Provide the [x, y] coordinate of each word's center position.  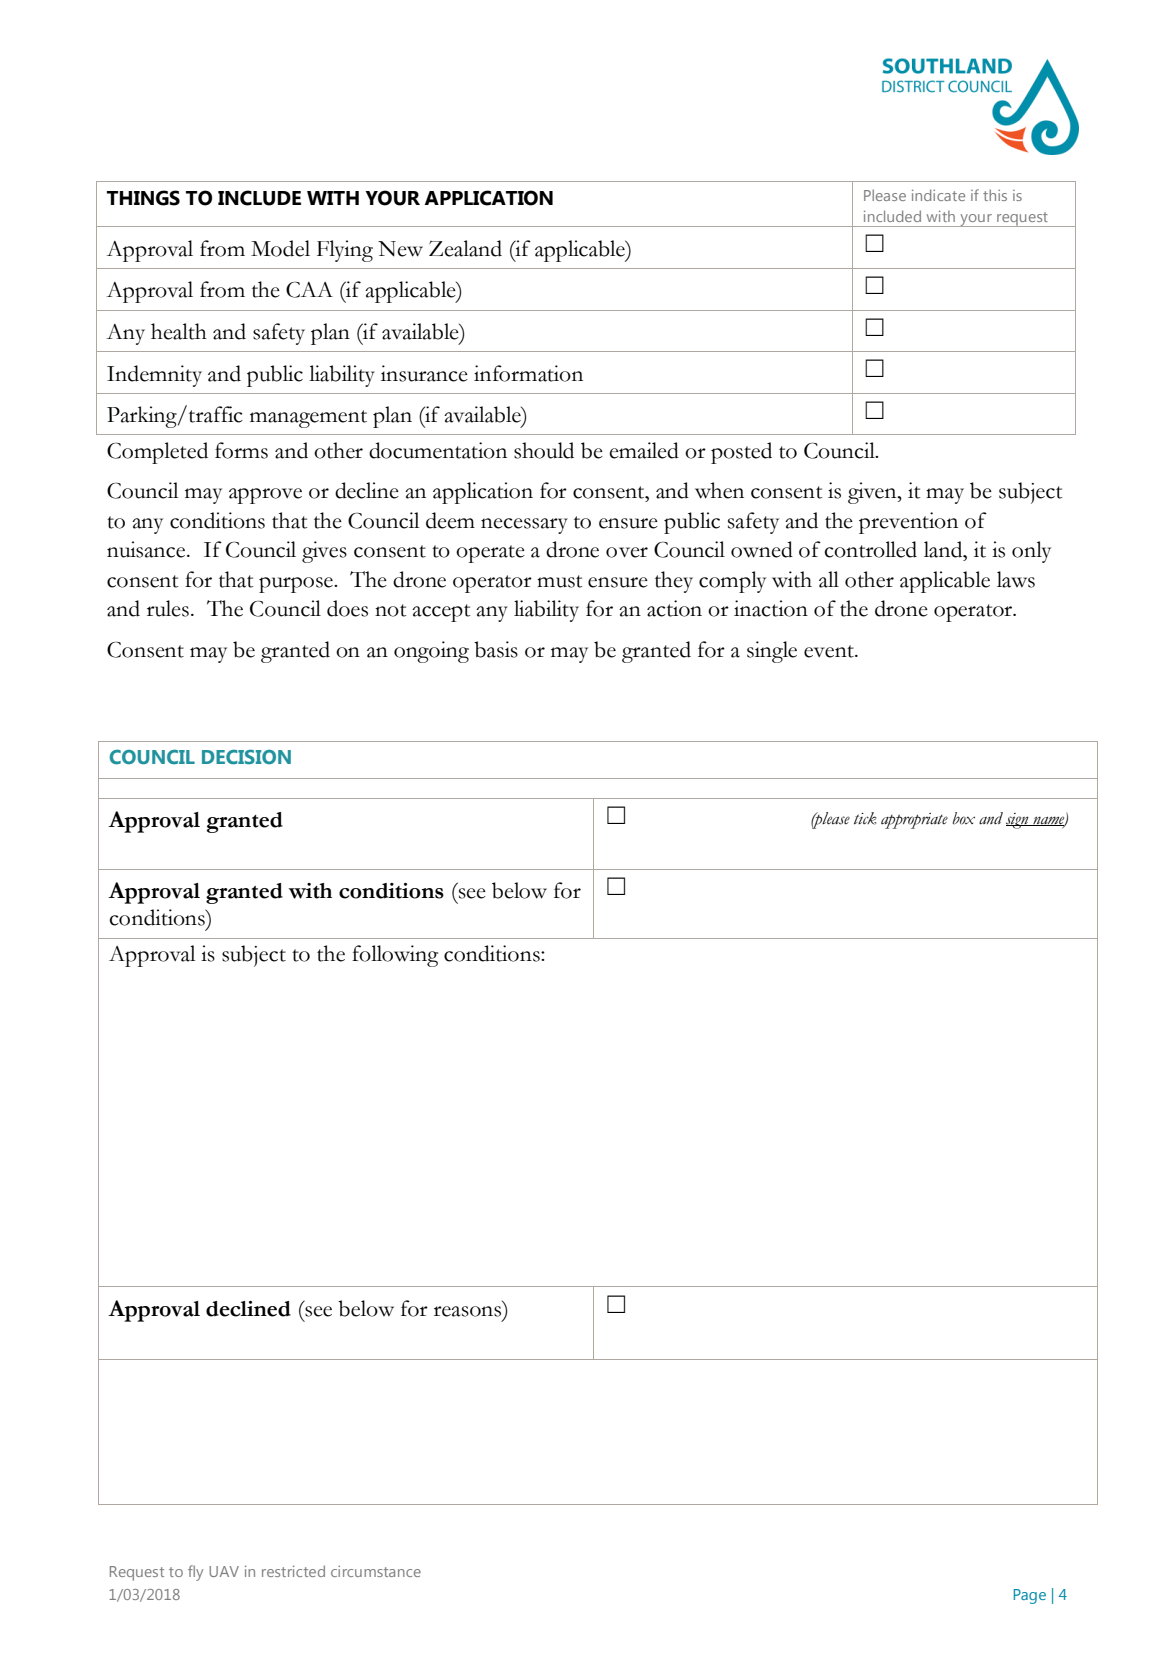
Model [280, 248]
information [528, 373]
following [395, 956]
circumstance [376, 1571]
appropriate [914, 821]
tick [865, 818]
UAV [224, 1571]
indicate [938, 195]
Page [1030, 1596]
